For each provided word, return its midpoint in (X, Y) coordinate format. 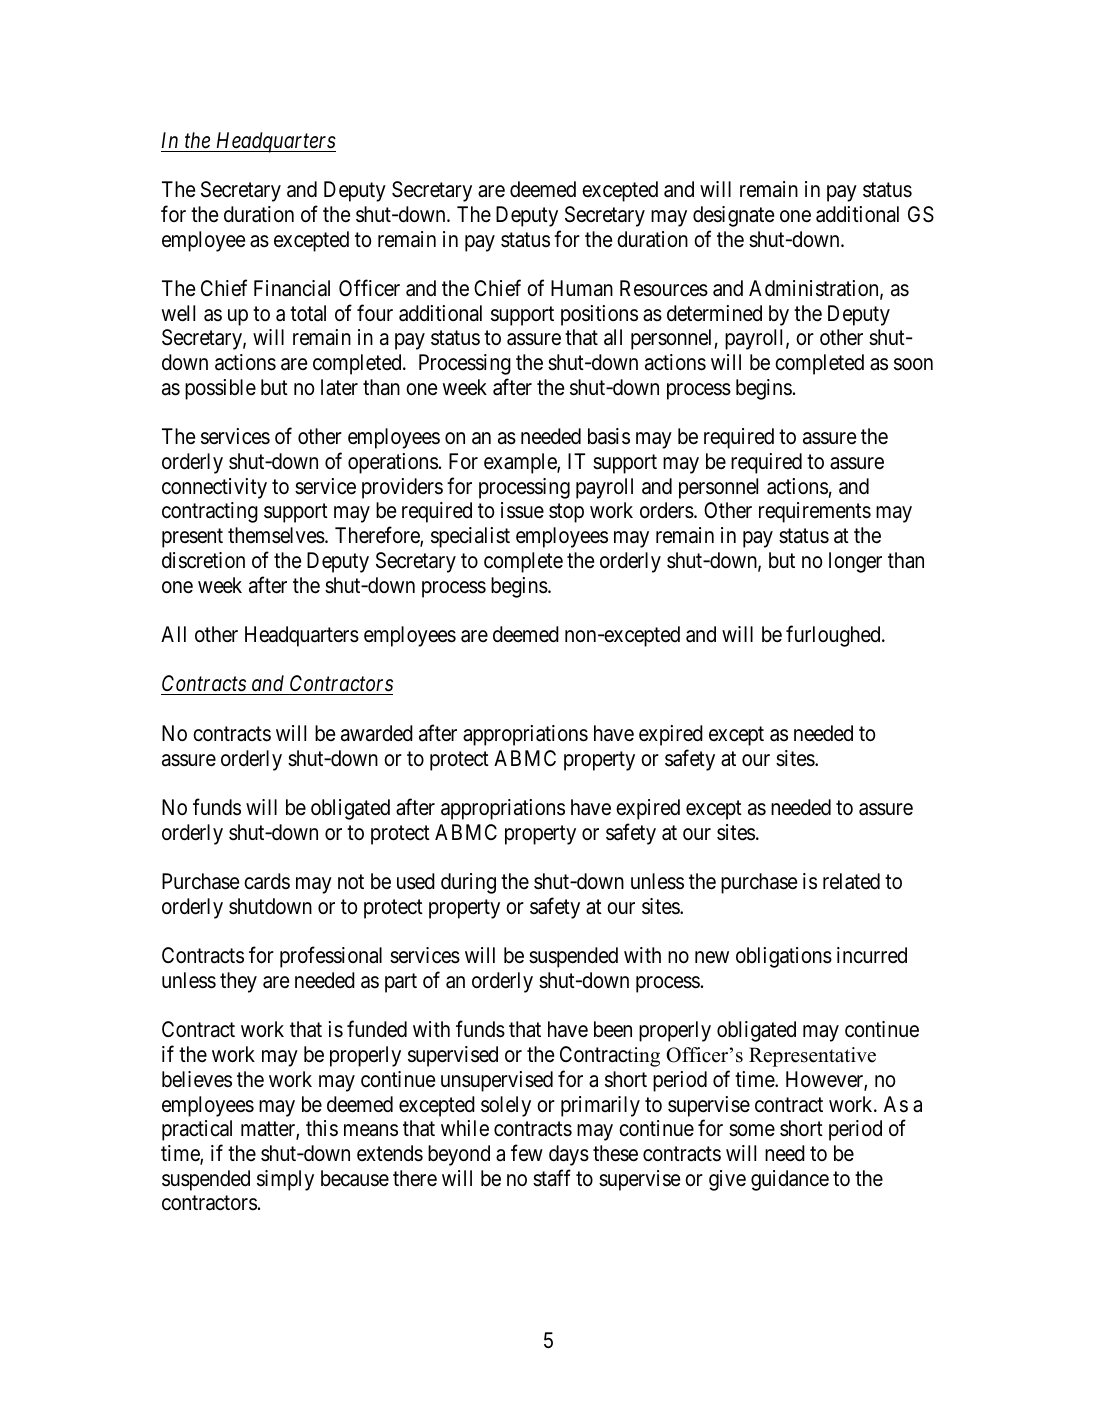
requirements (815, 512)
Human (582, 288)
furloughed (834, 636)
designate (733, 216)
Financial (292, 288)
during (468, 883)
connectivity (214, 488)
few (527, 1152)
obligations (784, 957)
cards (267, 881)
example (521, 463)
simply (285, 1180)
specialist (470, 537)
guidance (790, 1180)
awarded (377, 733)
